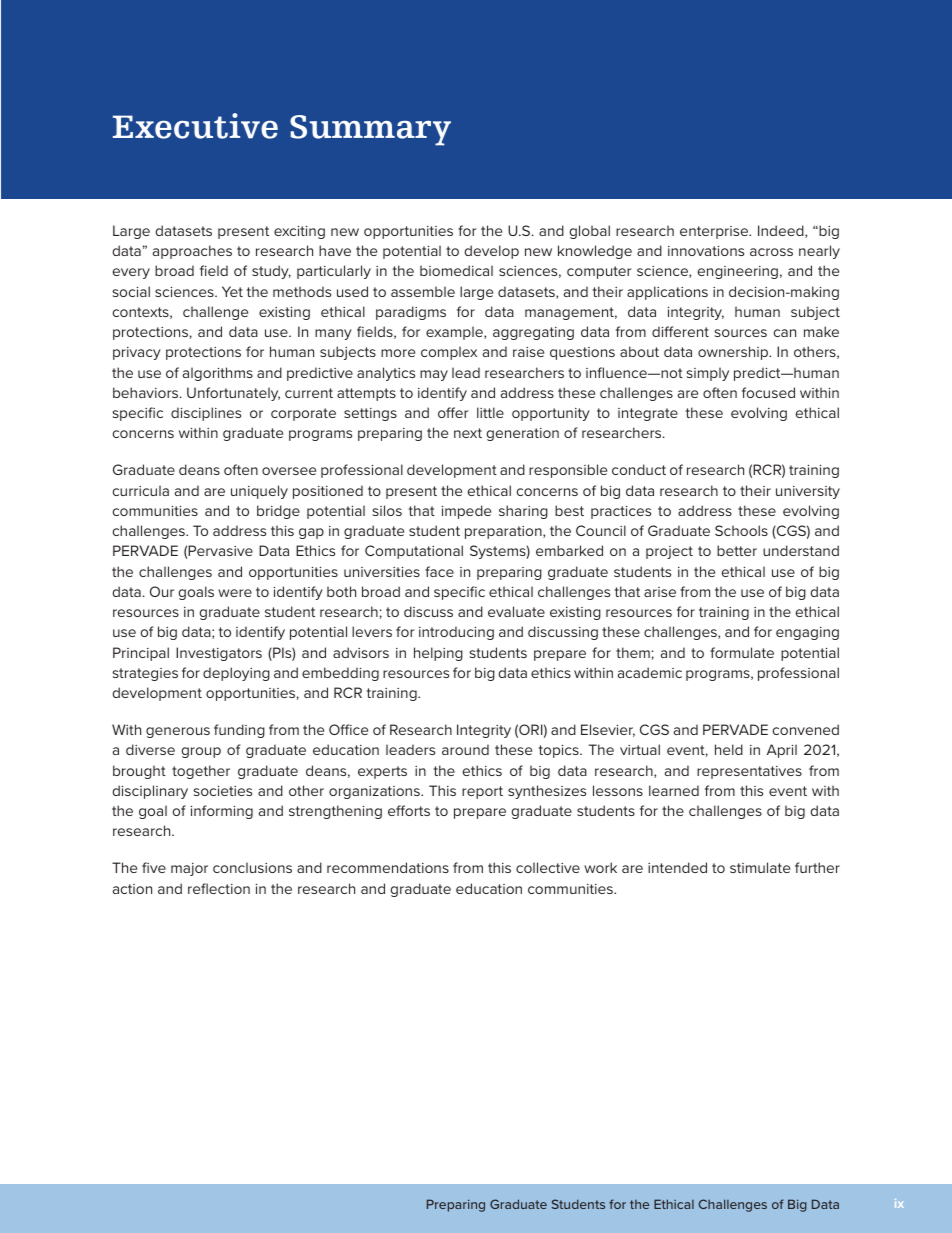 Image resolution: width=952 pixels, height=1233 pixels. Describe the element at coordinates (195, 126) in the image. I see `Executive` at that location.
